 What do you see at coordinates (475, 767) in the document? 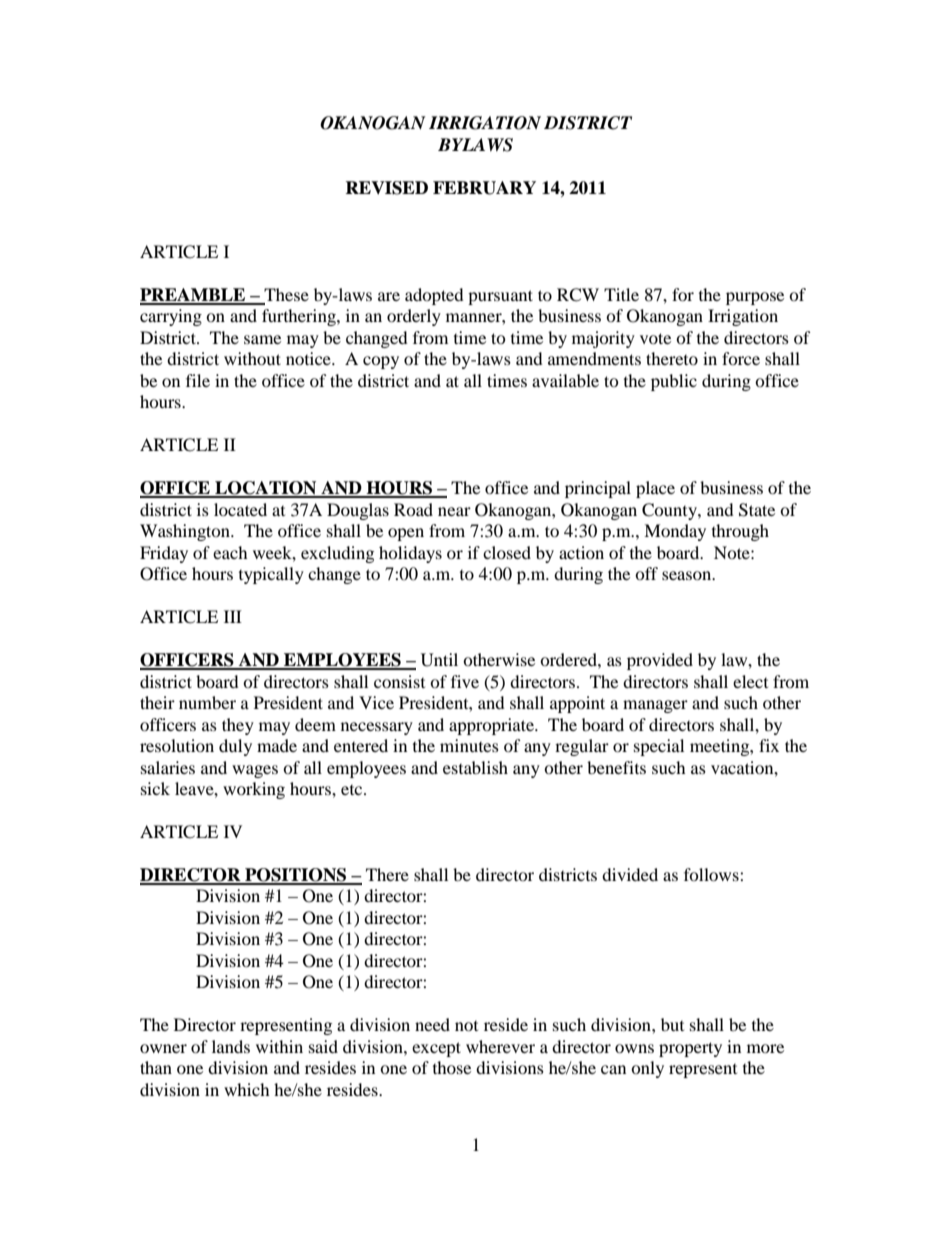
I see `establish` at bounding box center [475, 767].
